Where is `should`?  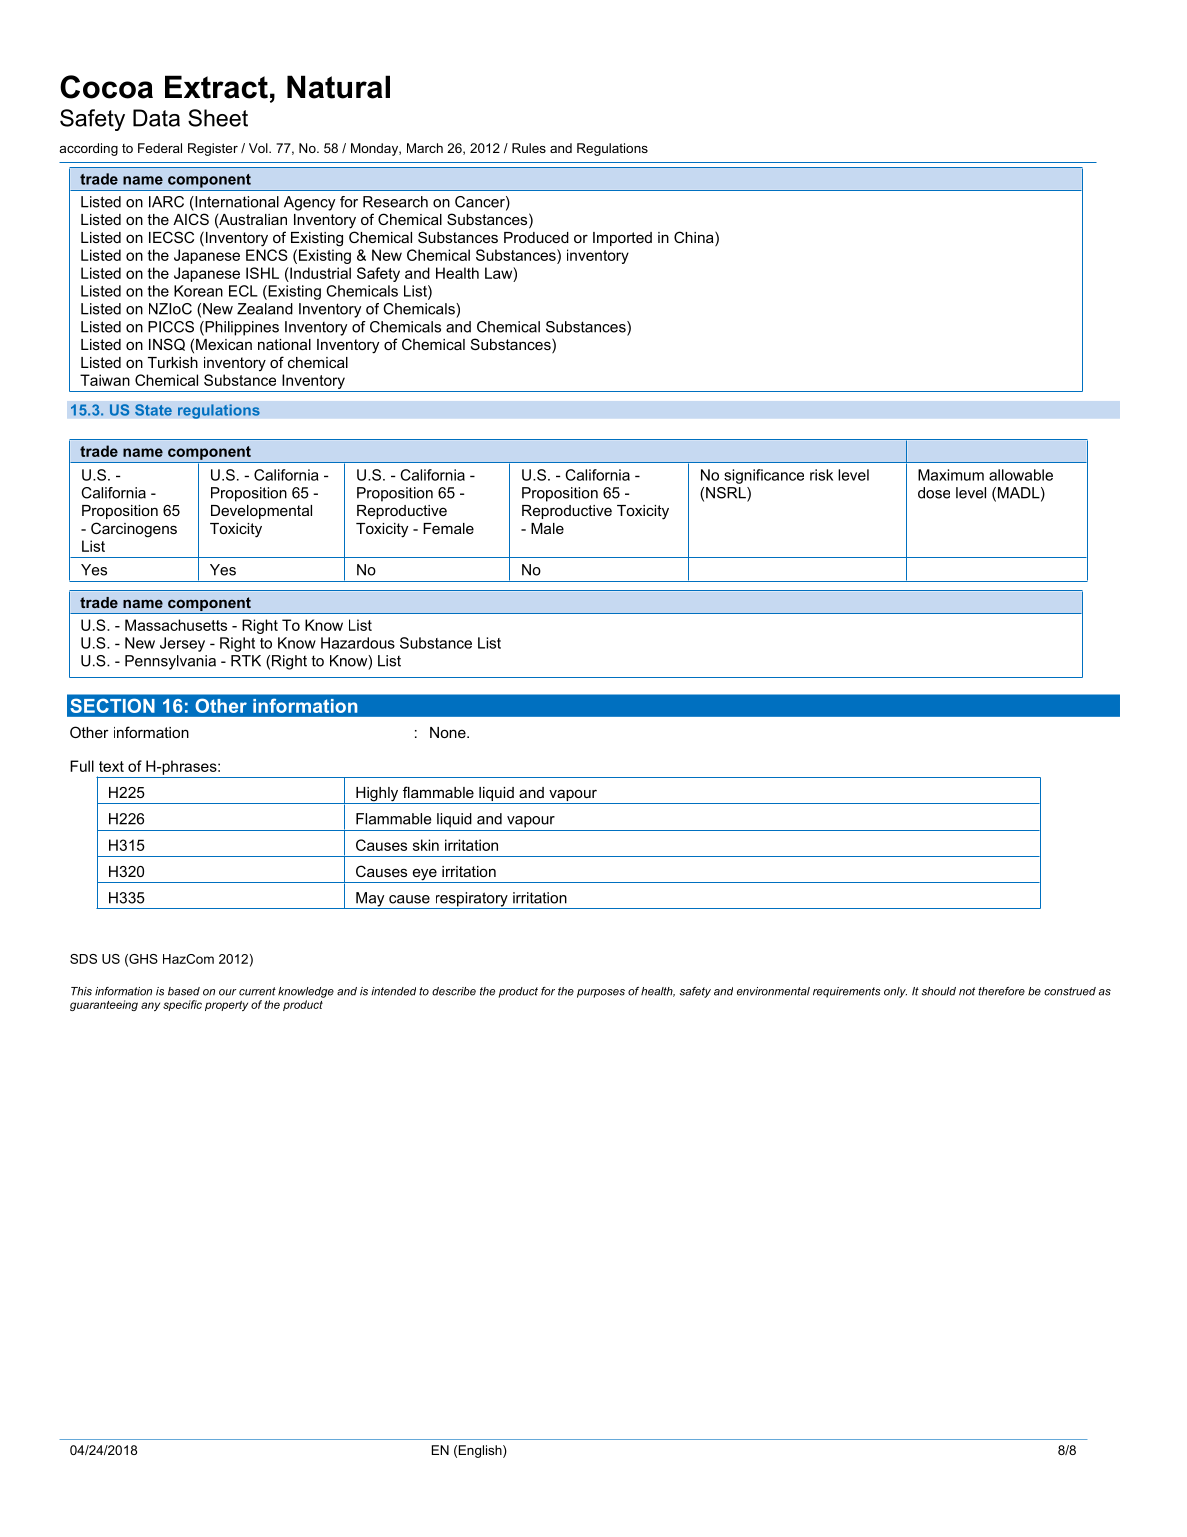
should is located at coordinates (939, 991).
